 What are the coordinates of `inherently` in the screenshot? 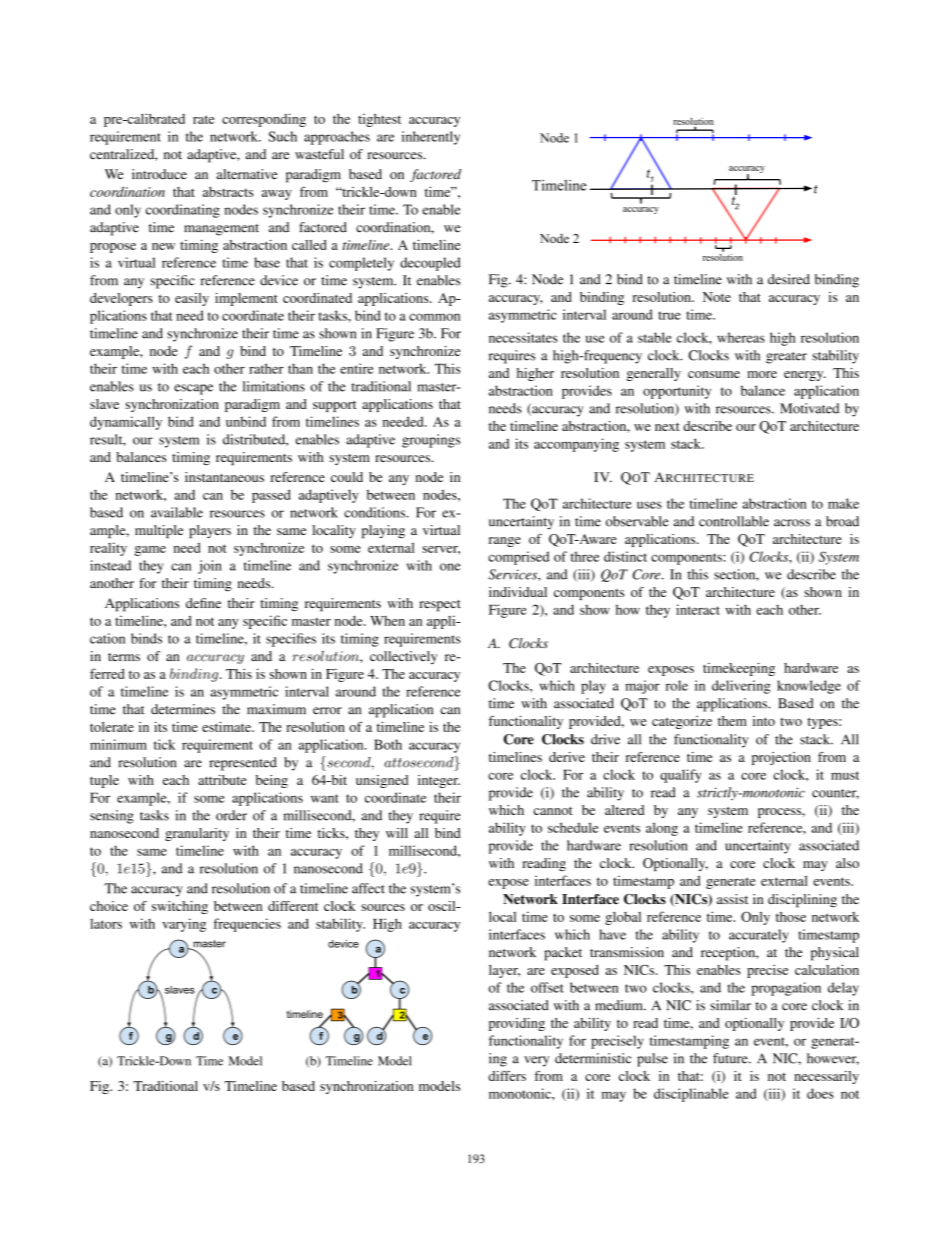 It's located at (431, 138).
